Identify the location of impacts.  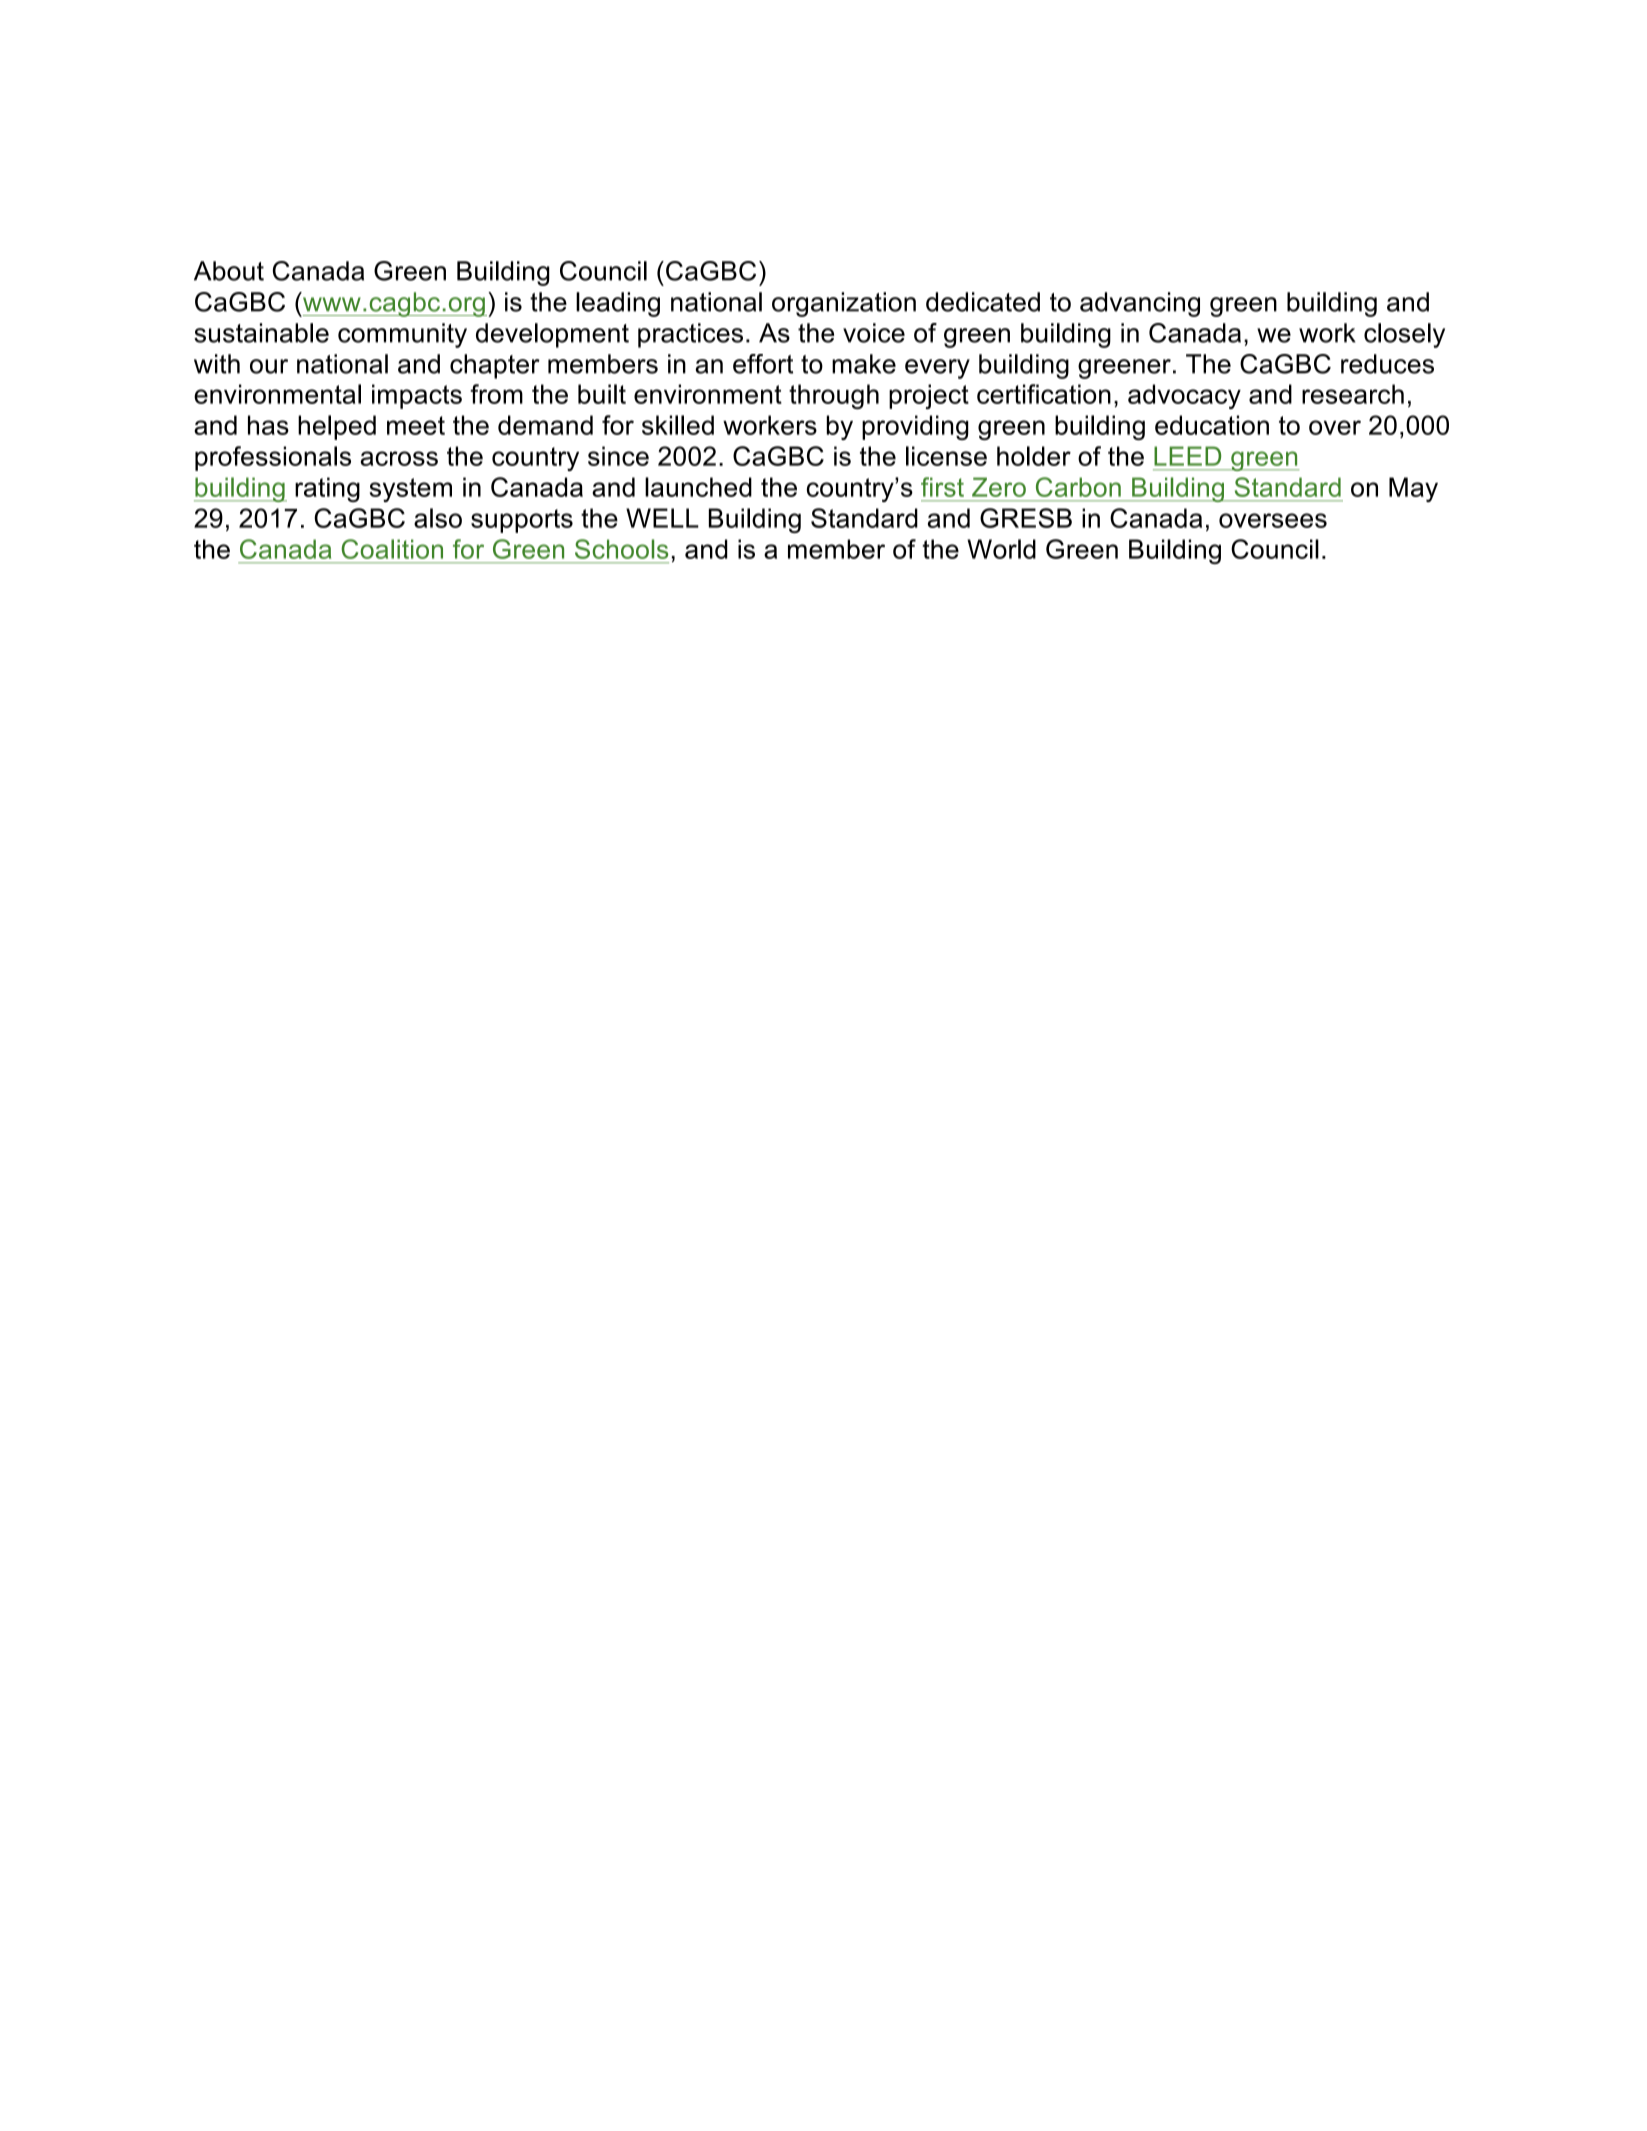
(417, 396).
